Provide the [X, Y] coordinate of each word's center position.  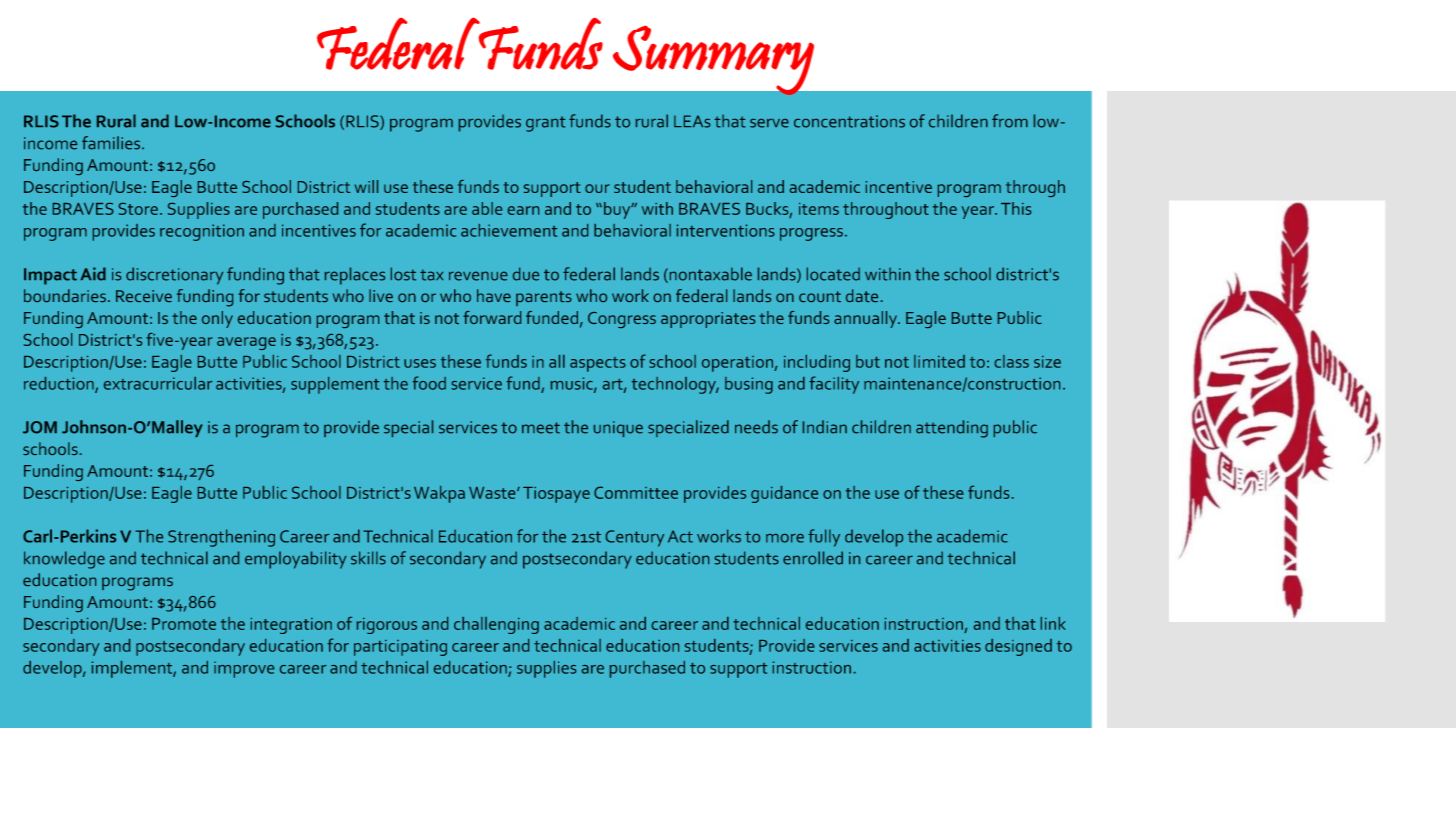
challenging [496, 625]
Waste [493, 493]
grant [545, 124]
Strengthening [221, 538]
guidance [784, 494]
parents [544, 298]
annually [867, 319]
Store [138, 209]
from [1010, 121]
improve [244, 669]
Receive [144, 296]
